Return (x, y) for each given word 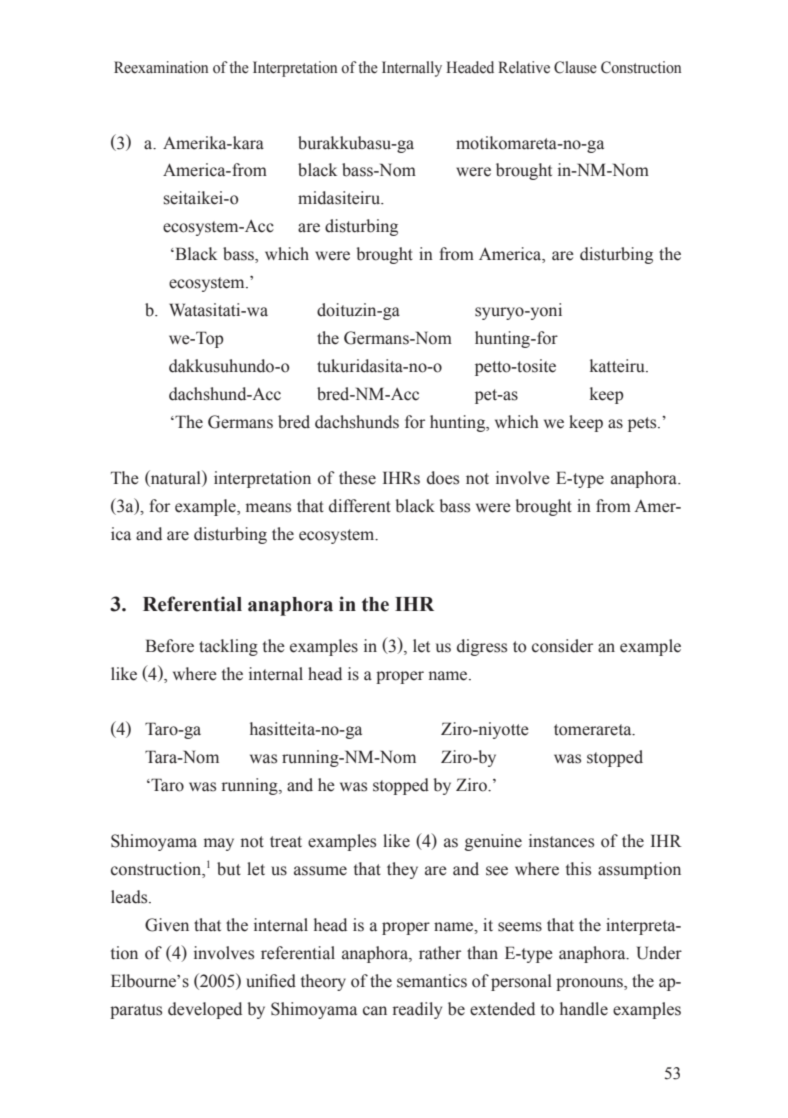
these (357, 478)
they (402, 870)
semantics (432, 981)
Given (167, 925)
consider (562, 646)
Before (169, 646)
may (219, 844)
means (268, 508)
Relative (524, 67)
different (360, 506)
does (443, 478)
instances (561, 841)
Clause (575, 67)
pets (643, 424)
